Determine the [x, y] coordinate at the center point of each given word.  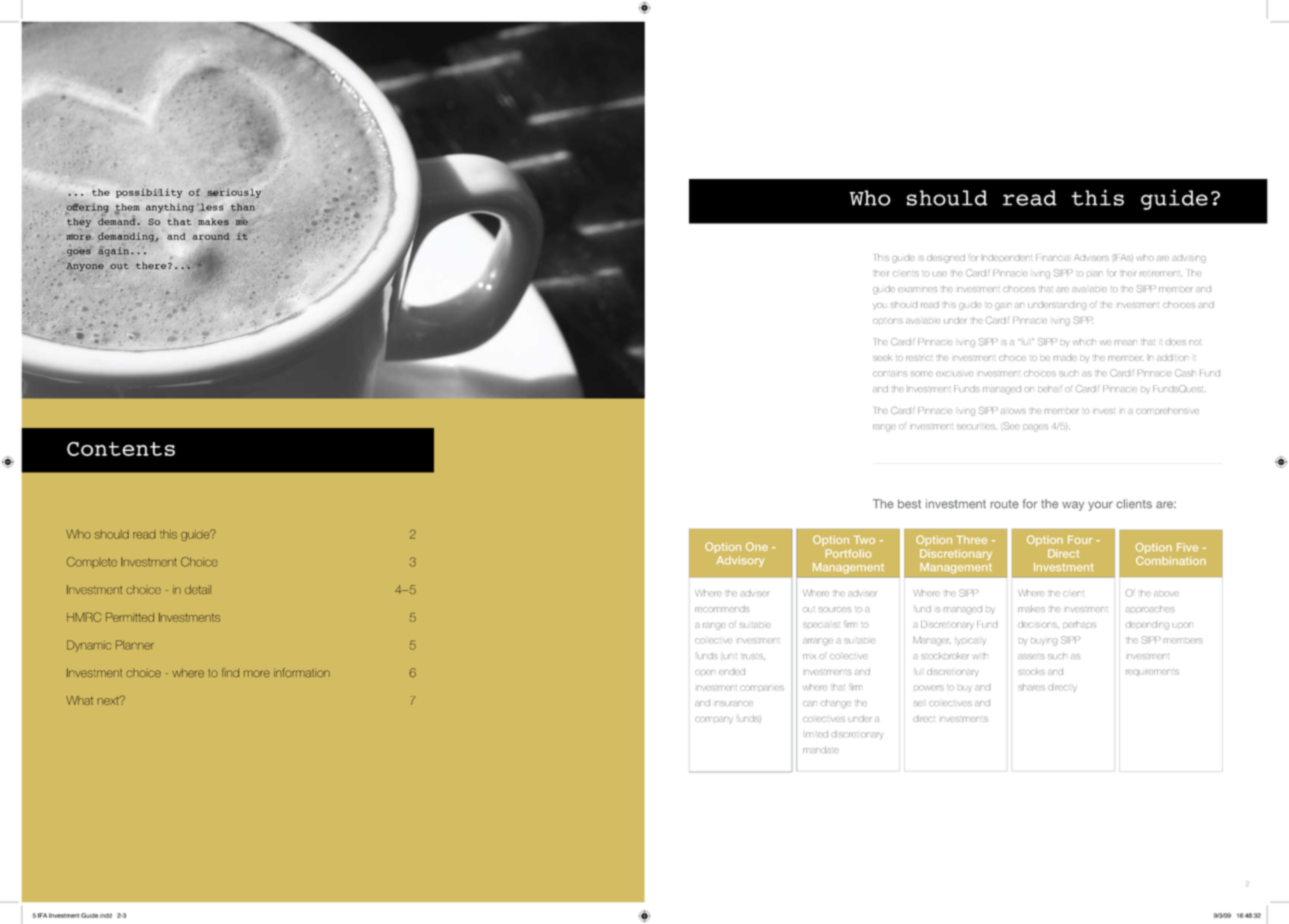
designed [946, 258]
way [1073, 506]
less [210, 207]
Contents [121, 449]
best [909, 504]
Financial [1052, 257]
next [109, 700]
